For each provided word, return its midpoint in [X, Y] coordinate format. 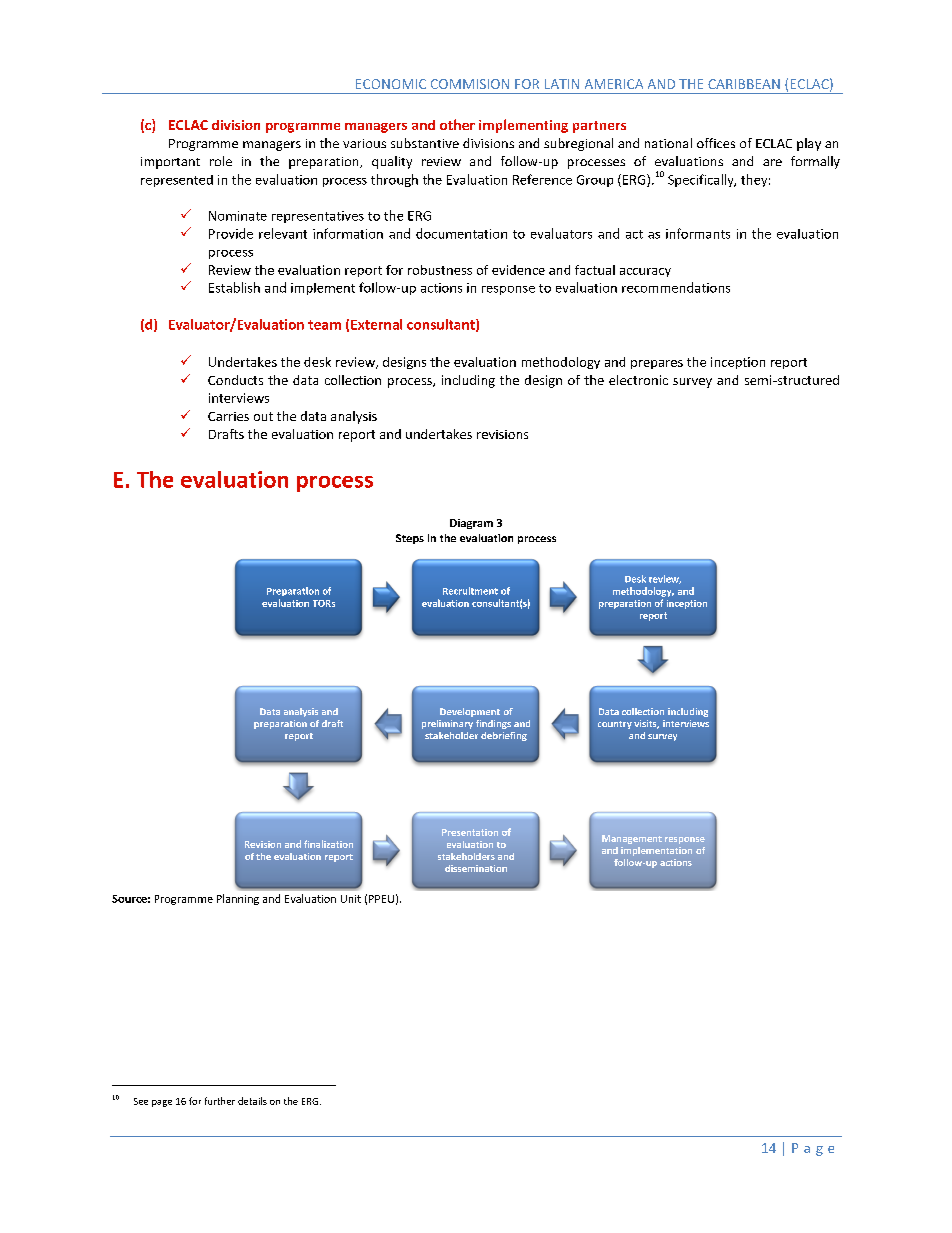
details [252, 1101]
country [615, 725]
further [220, 1101]
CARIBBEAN [744, 84]
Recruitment [470, 591]
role [221, 161]
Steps [410, 539]
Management [632, 839]
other [457, 124]
